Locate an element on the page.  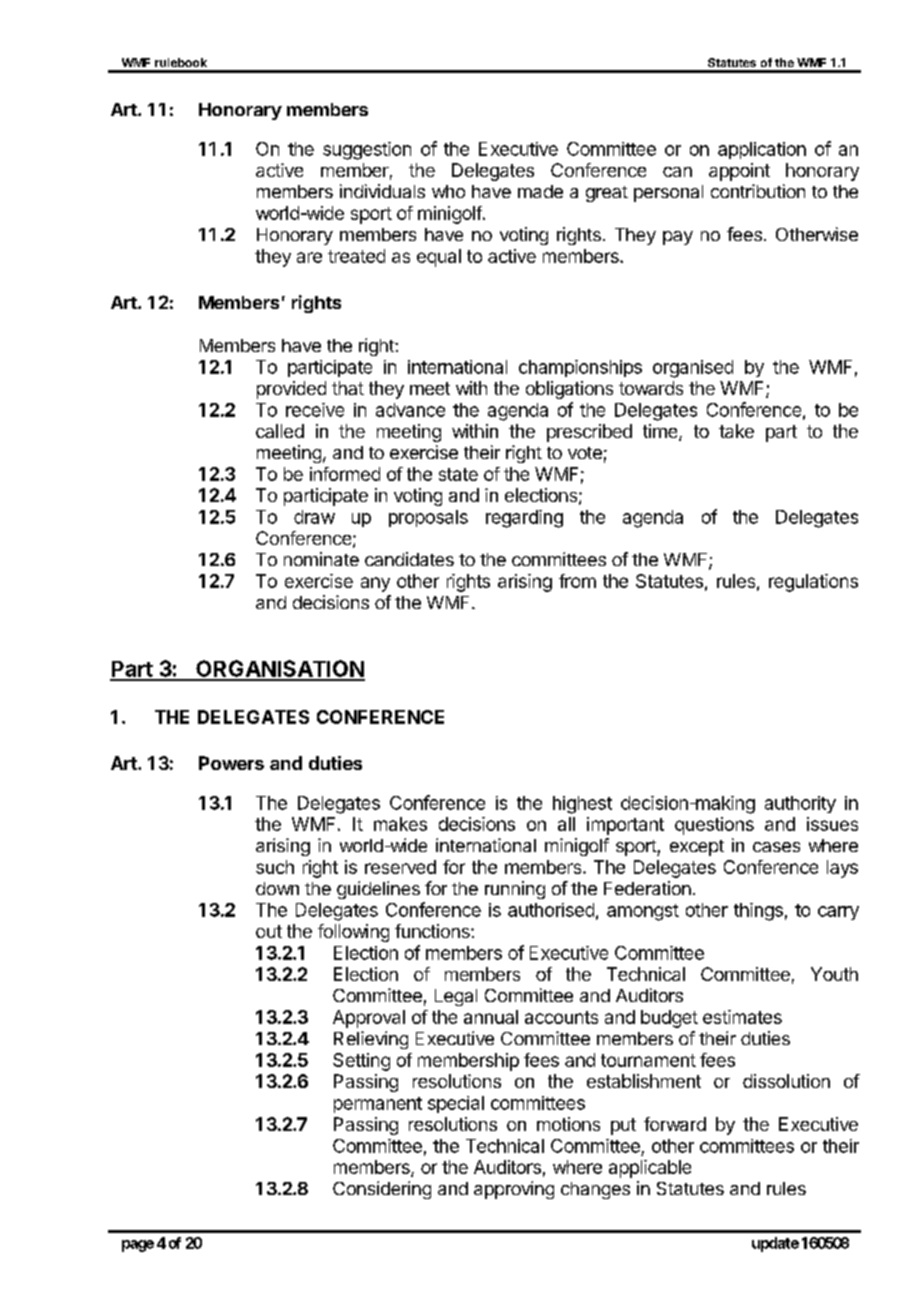
approving is located at coordinates (514, 1190).
